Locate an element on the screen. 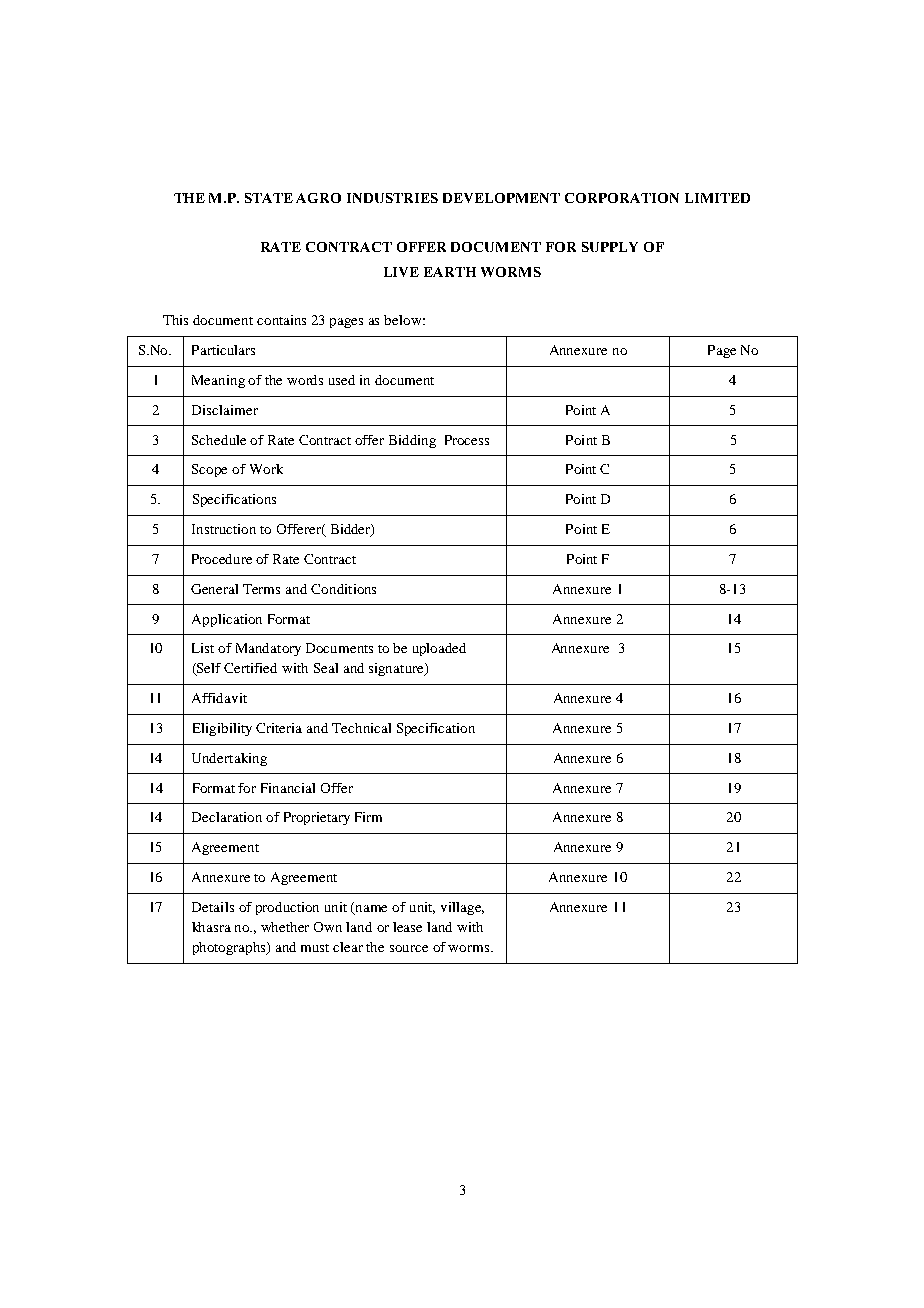 This screenshot has width=924, height=1308. signature is located at coordinates (397, 669).
